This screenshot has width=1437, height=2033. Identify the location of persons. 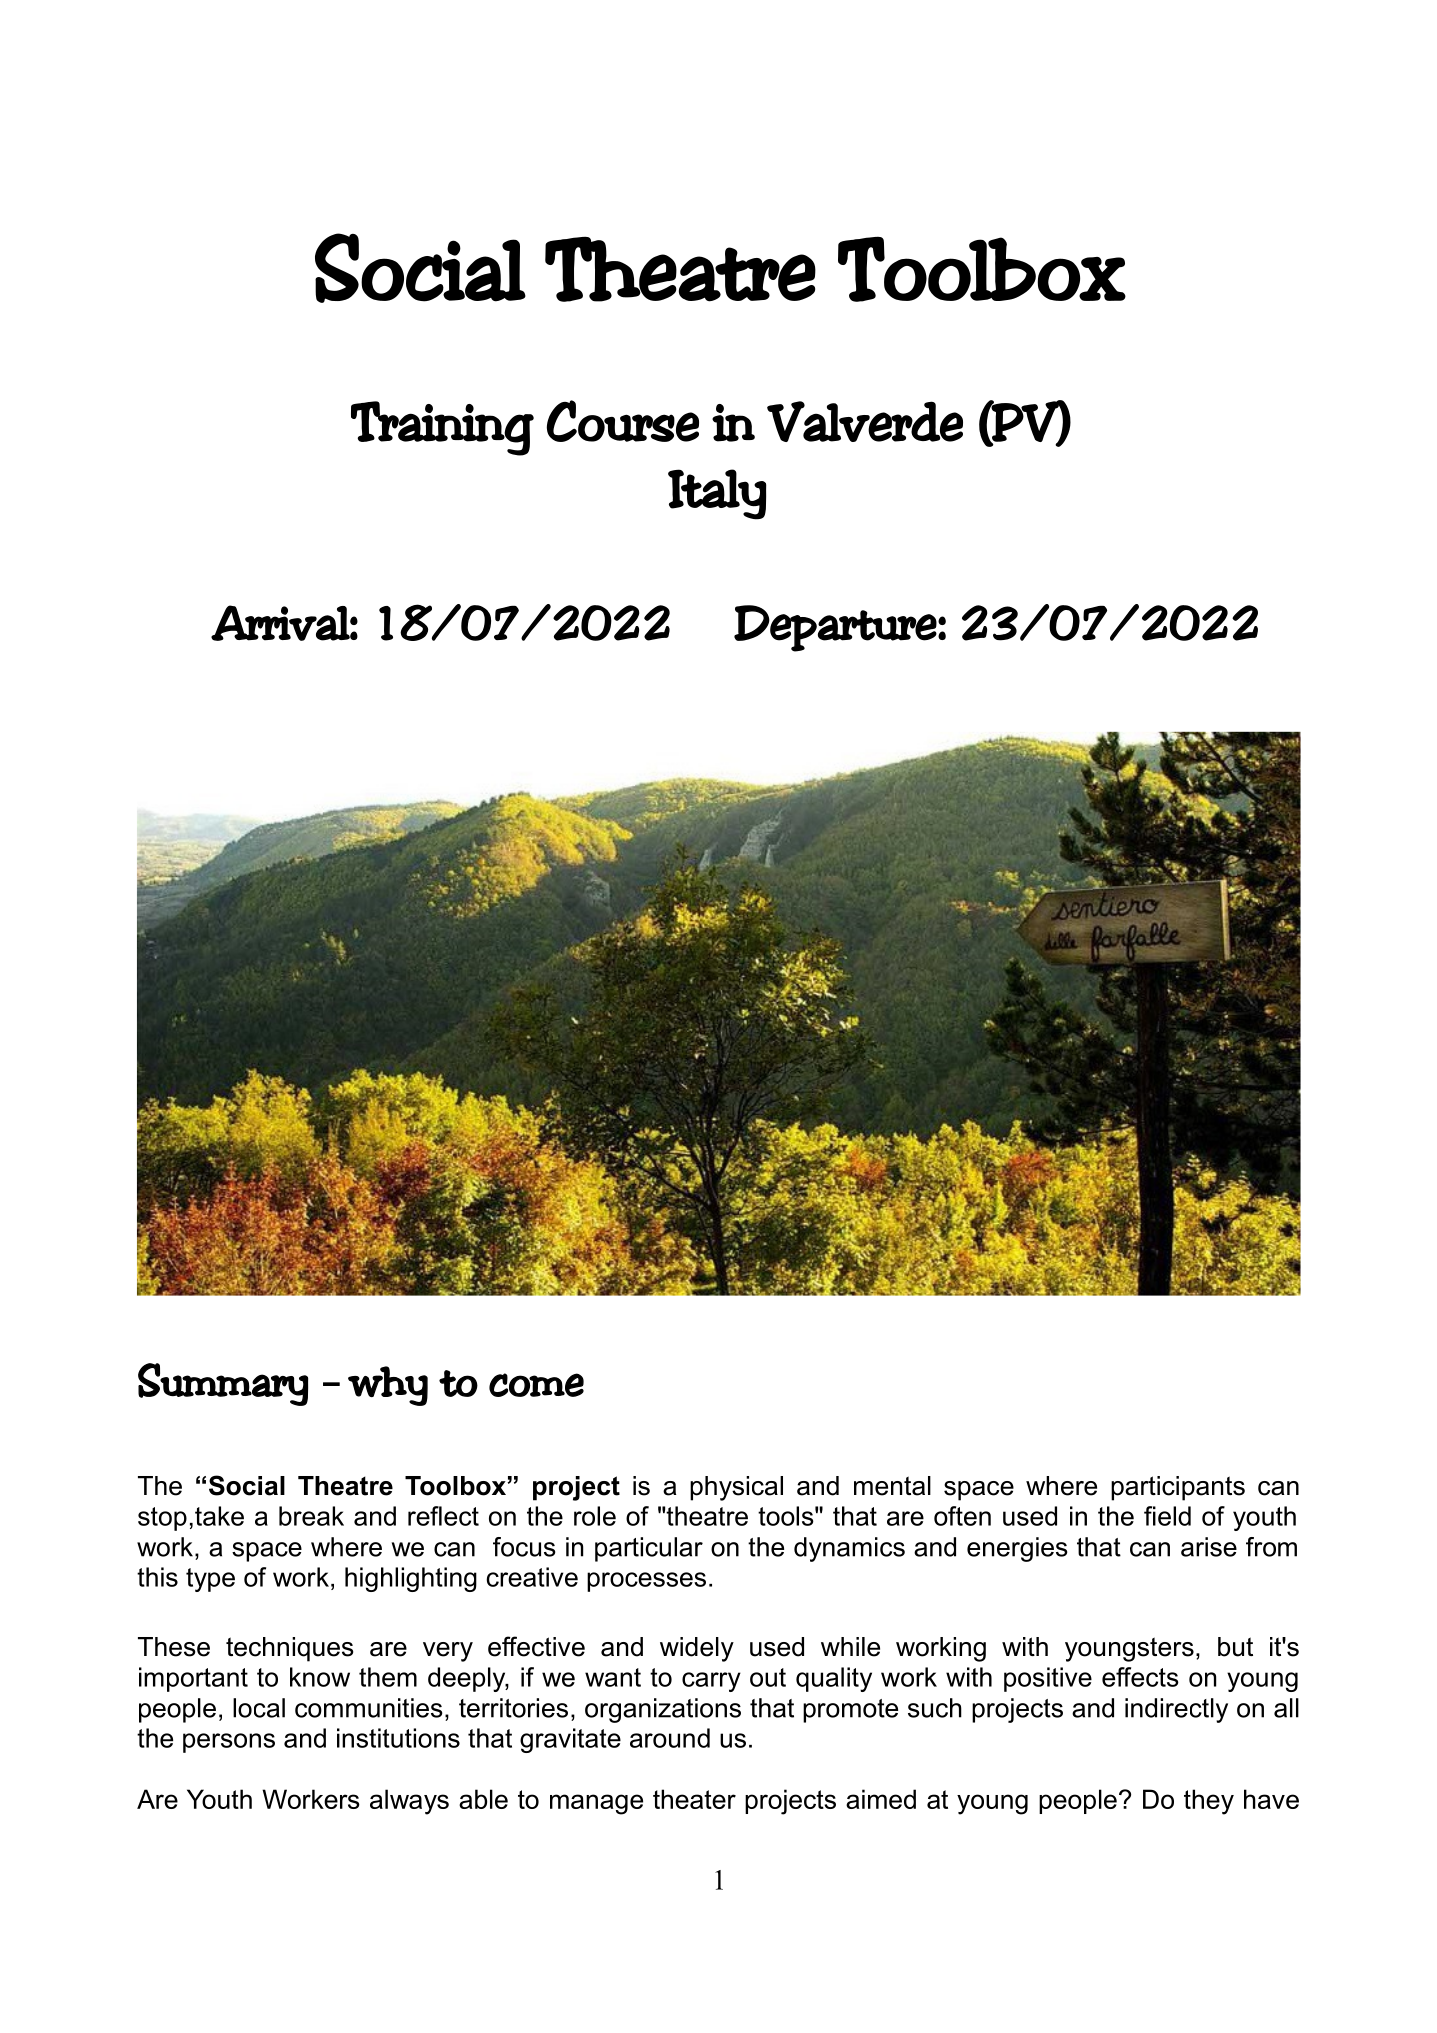
(229, 1743).
